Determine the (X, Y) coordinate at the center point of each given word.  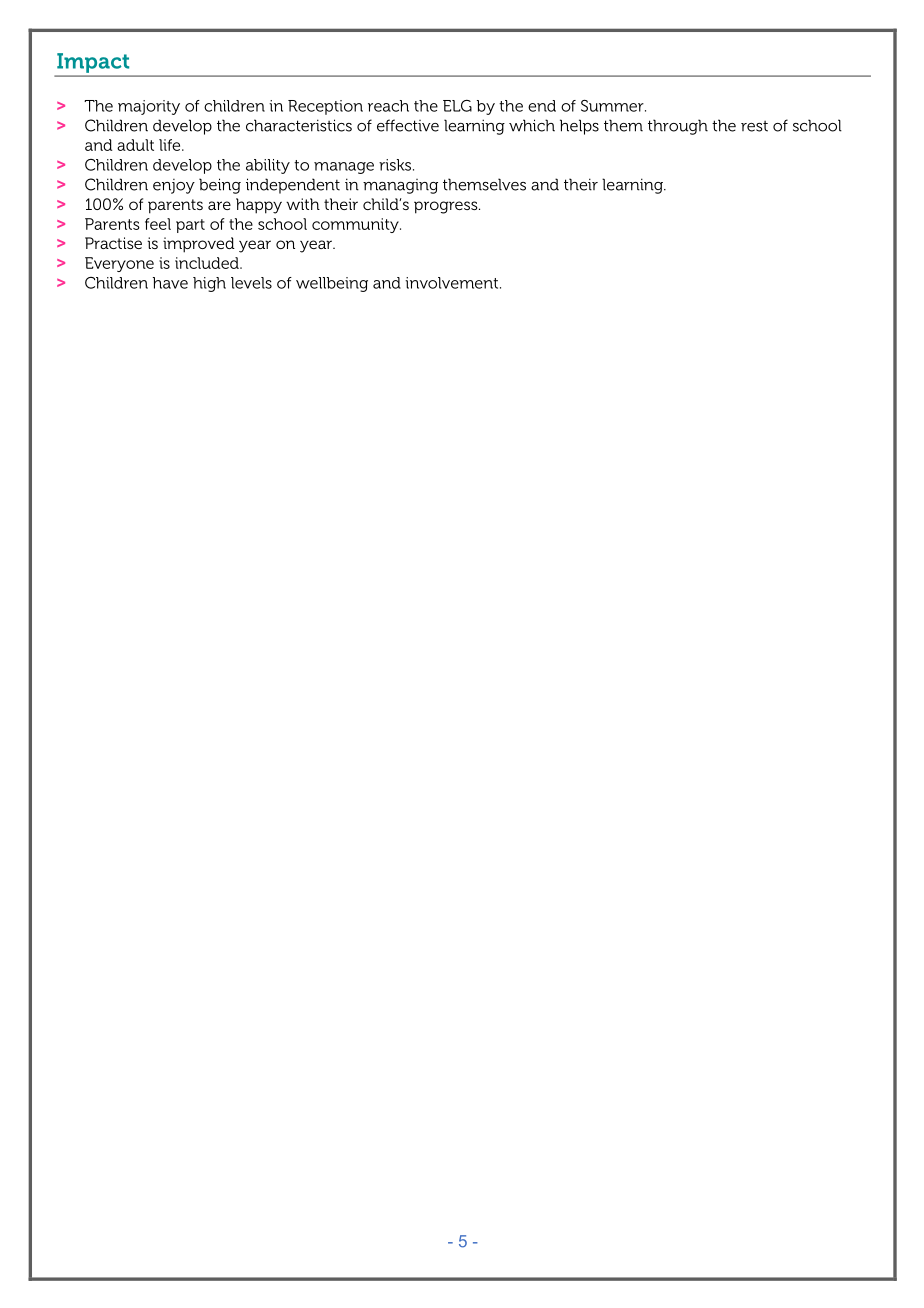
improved (199, 245)
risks (396, 165)
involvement (453, 283)
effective (408, 125)
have (170, 283)
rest (754, 126)
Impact (93, 63)
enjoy (174, 186)
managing (400, 186)
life (171, 145)
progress (447, 207)
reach (388, 106)
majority (149, 107)
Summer (613, 106)
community (356, 225)
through (678, 127)
